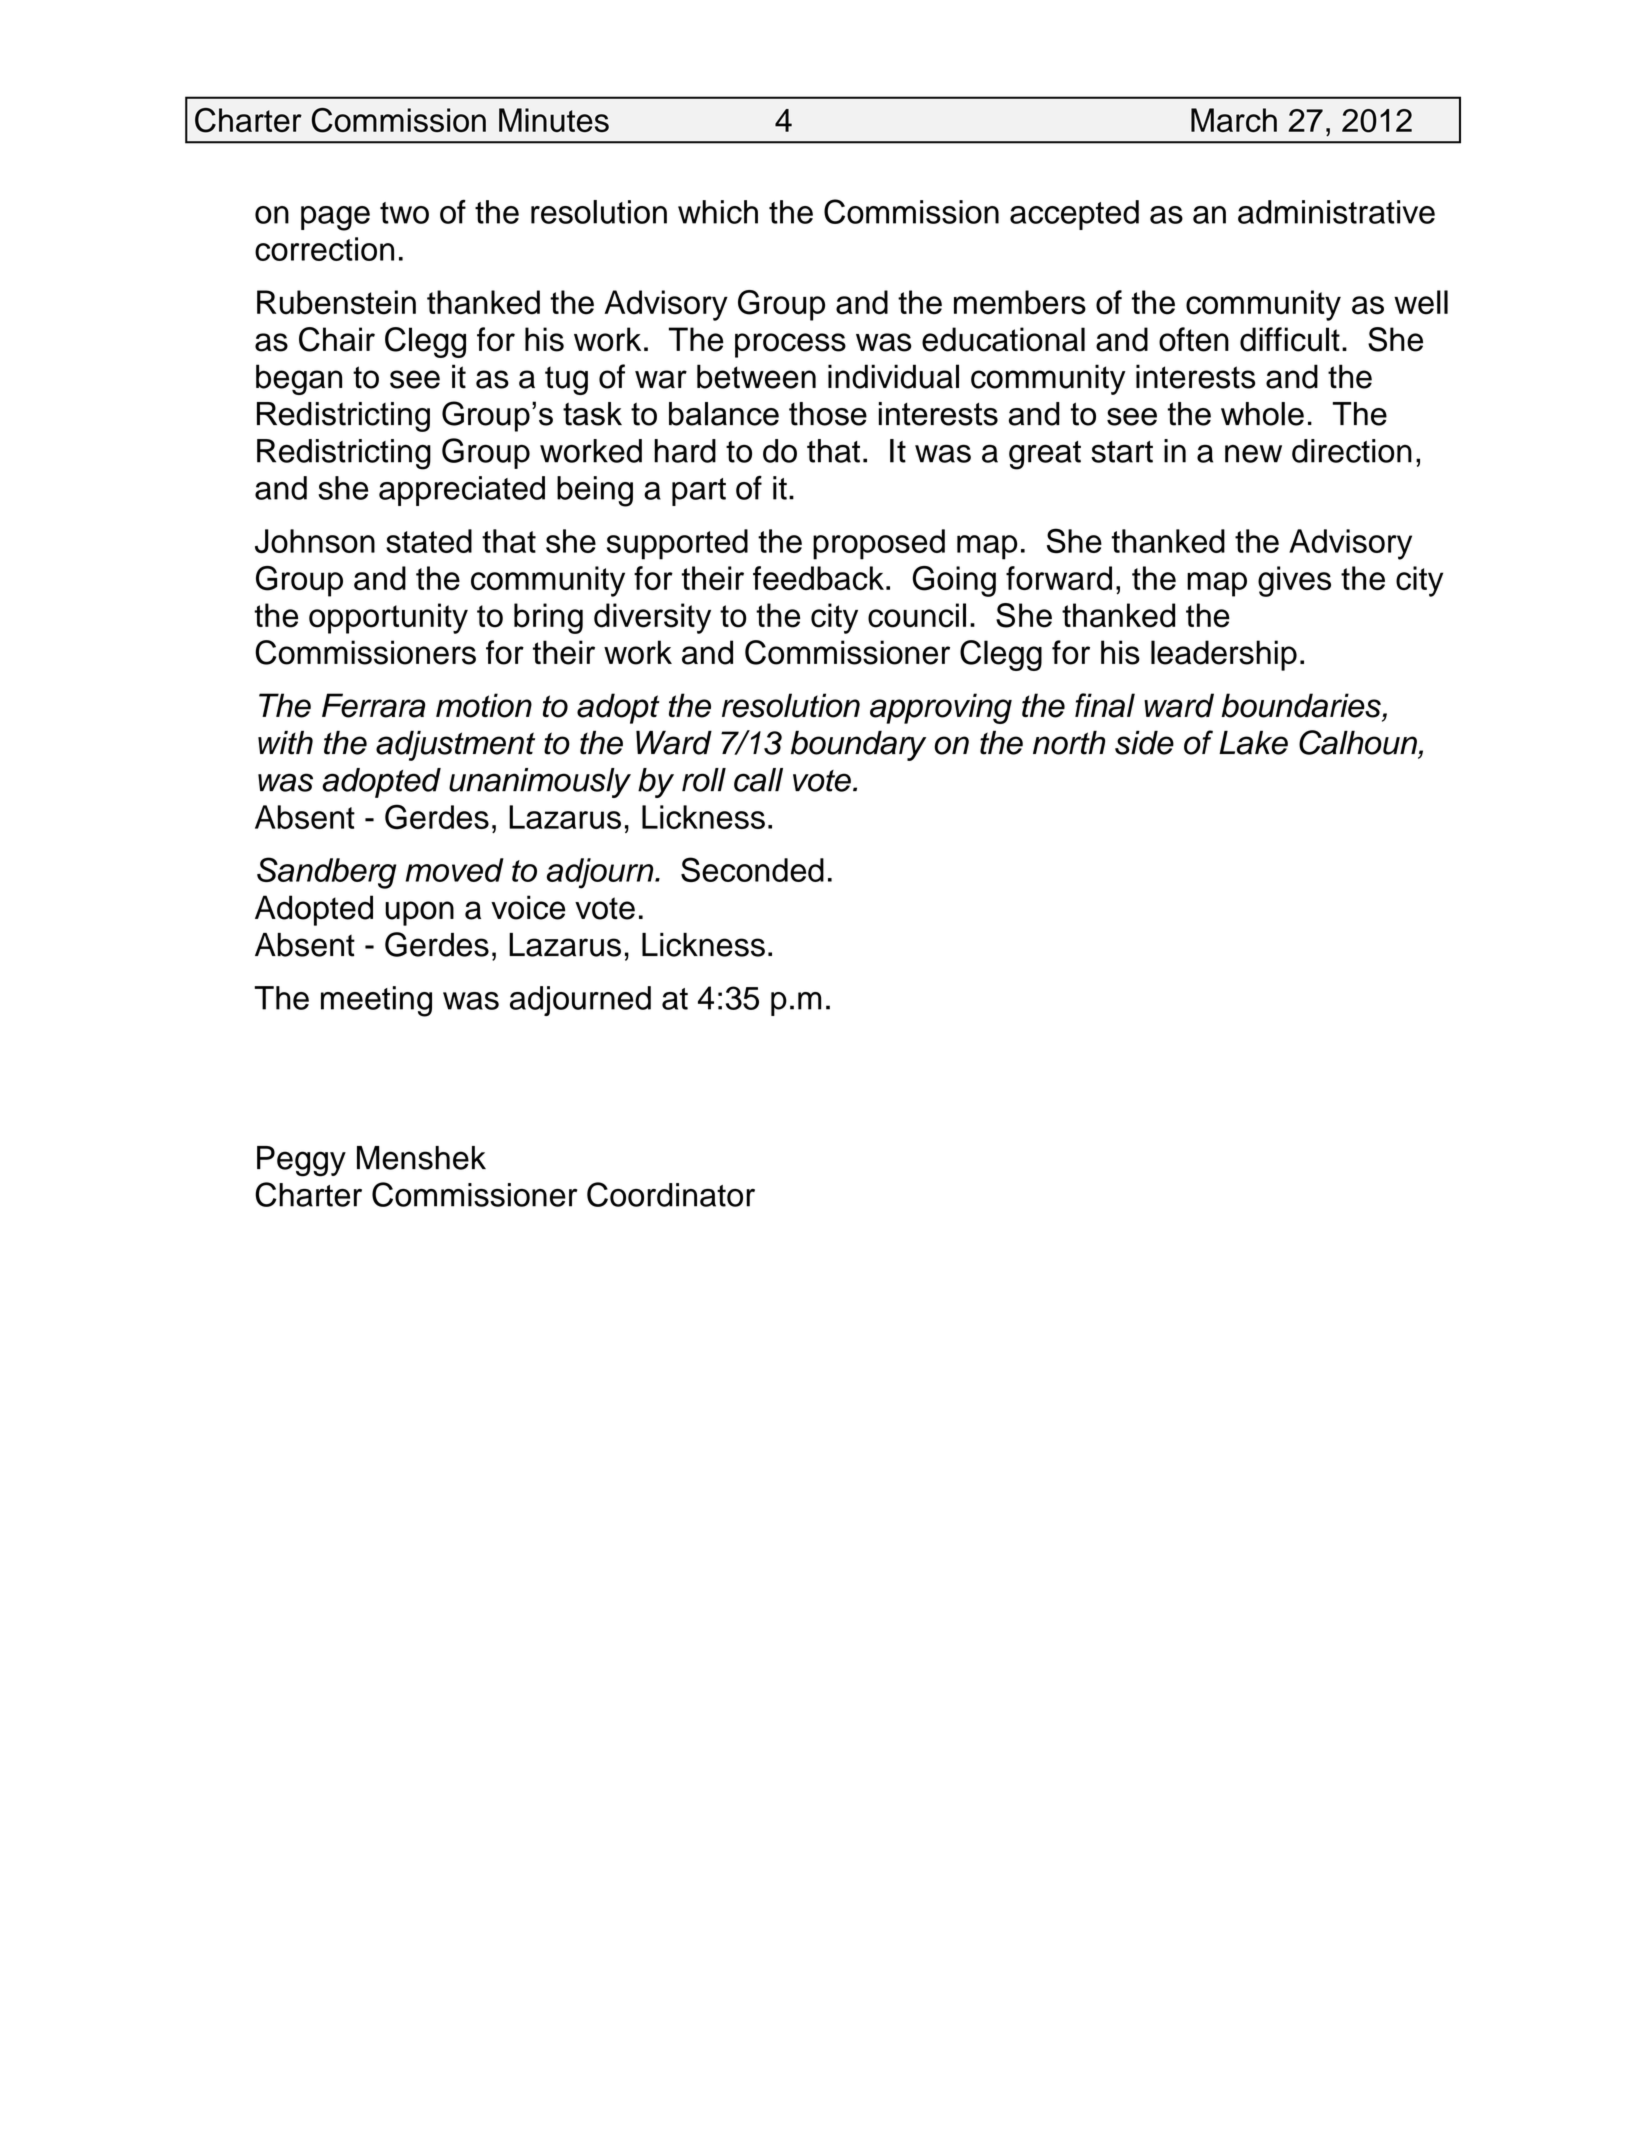  Describe the element at coordinates (758, 780) in the screenshot. I see `call` at that location.
